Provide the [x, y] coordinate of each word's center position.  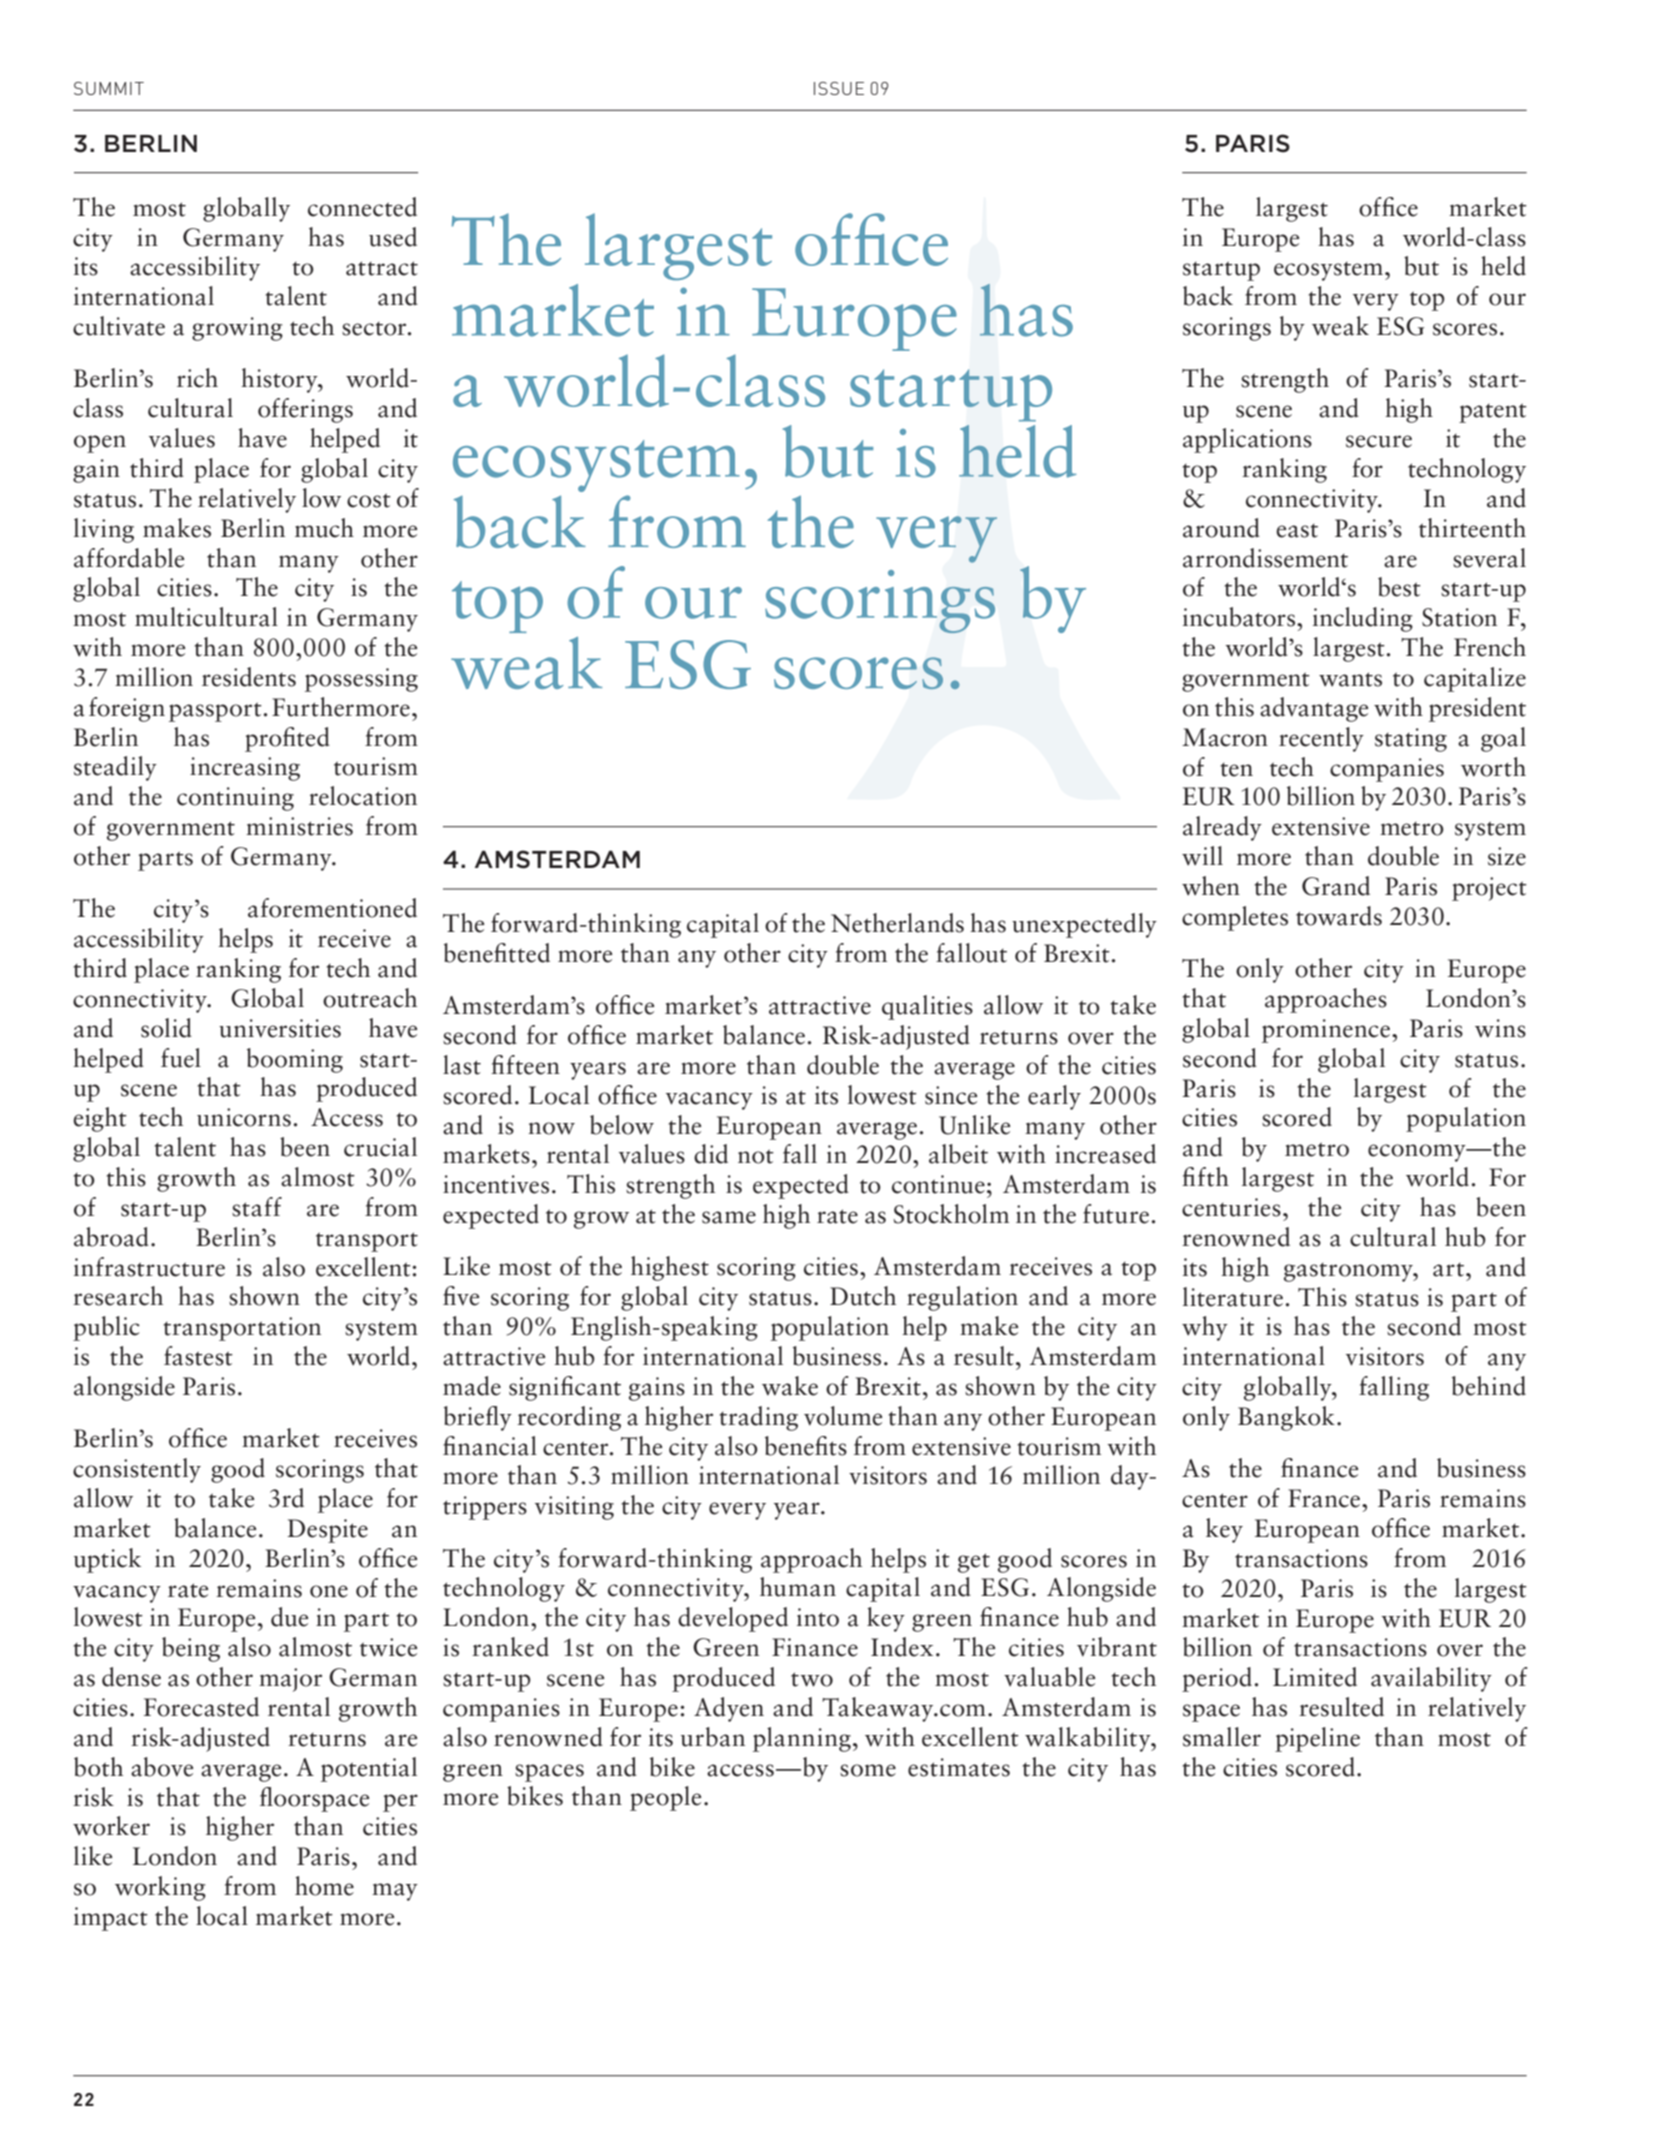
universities [280, 1028]
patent [1493, 413]
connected [362, 207]
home [324, 1886]
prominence [1326, 1031]
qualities [927, 1007]
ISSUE [839, 88]
